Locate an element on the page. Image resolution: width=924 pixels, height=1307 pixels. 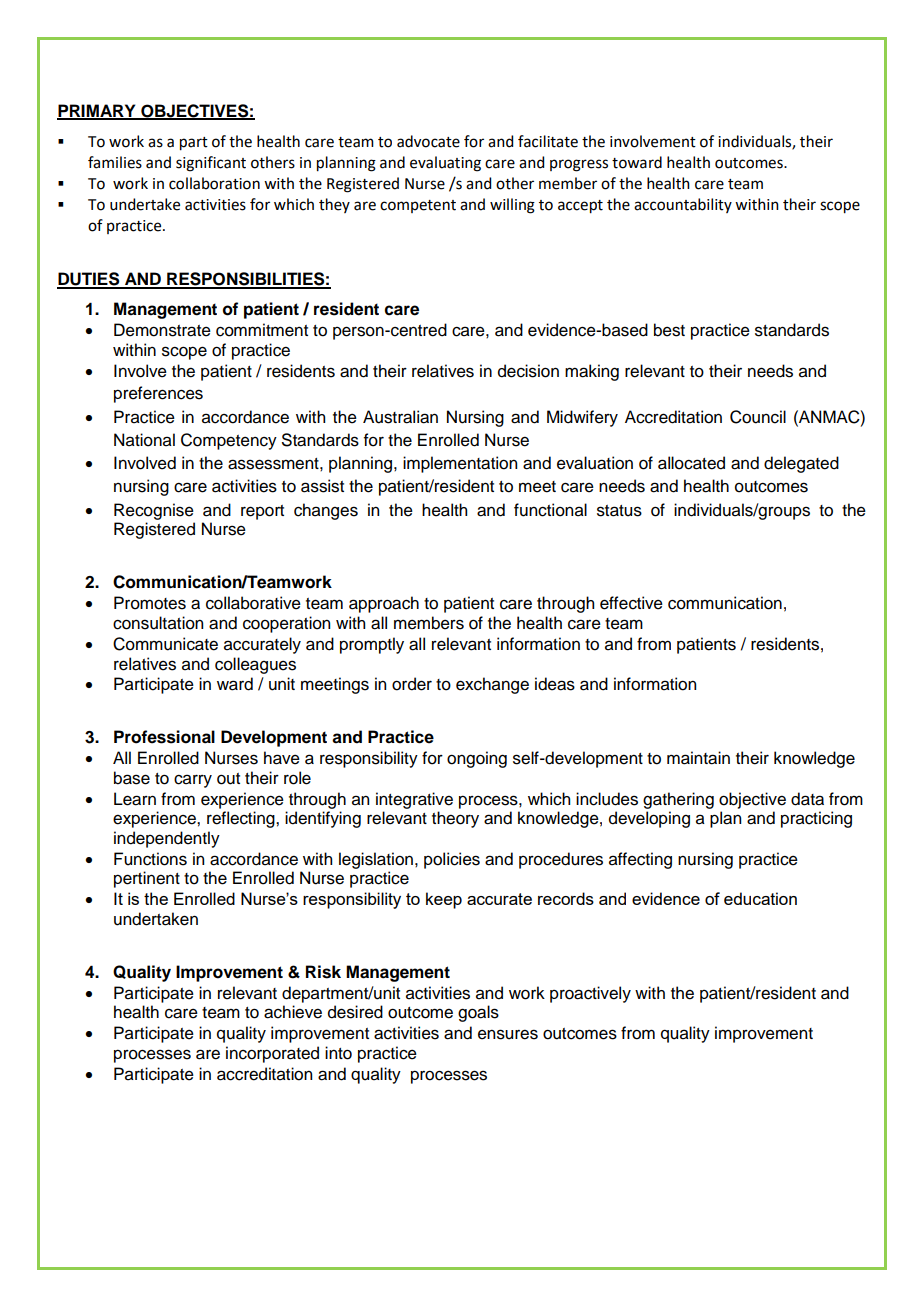
decision is located at coordinates (528, 371).
